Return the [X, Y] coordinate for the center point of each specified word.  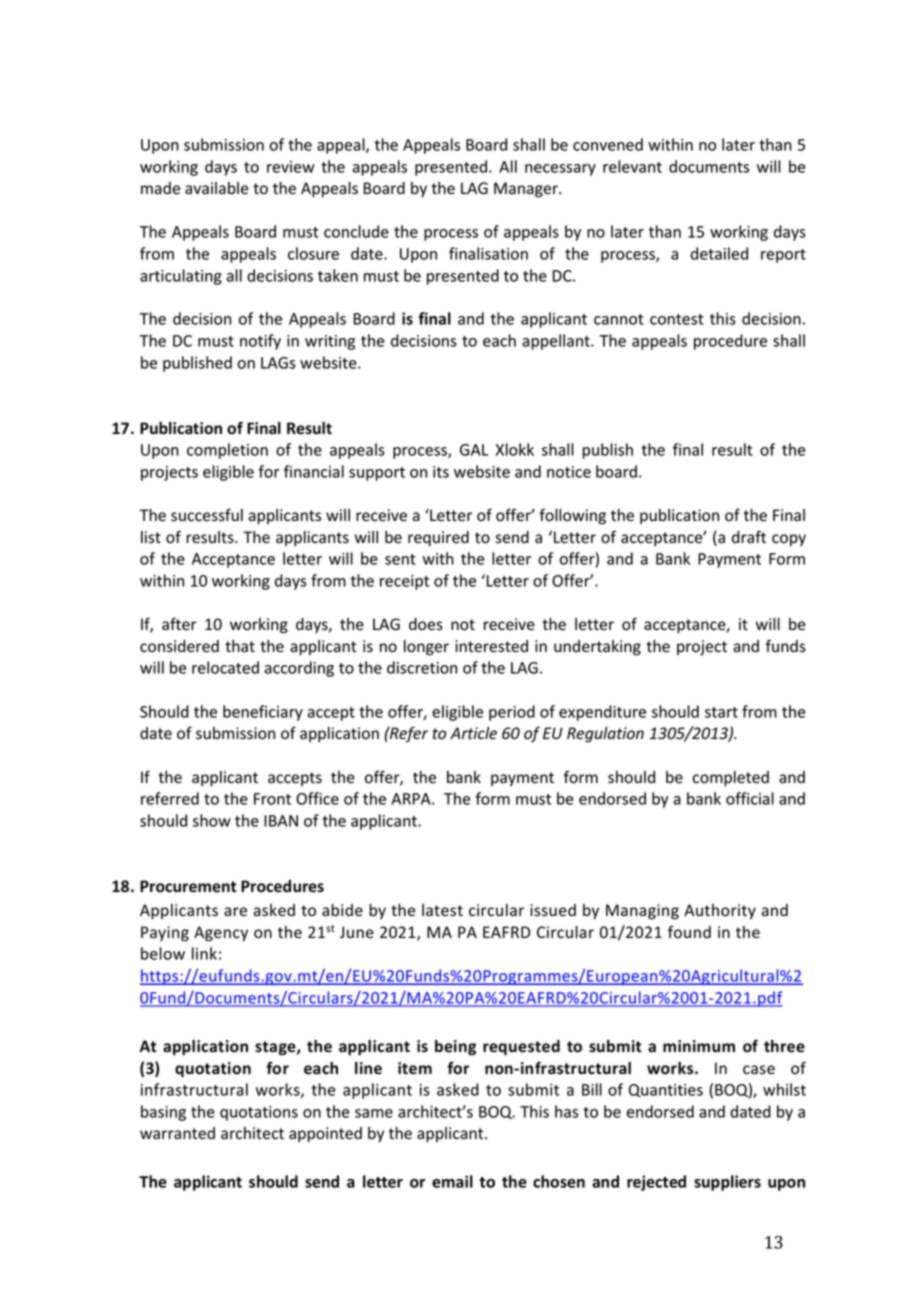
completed [730, 779]
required [438, 538]
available [216, 188]
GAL [474, 450]
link [204, 953]
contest [677, 319]
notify [260, 342]
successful [207, 515]
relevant [632, 166]
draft [749, 536]
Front [272, 799]
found [689, 931]
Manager [527, 190]
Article [473, 733]
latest [442, 910]
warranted [177, 1133]
